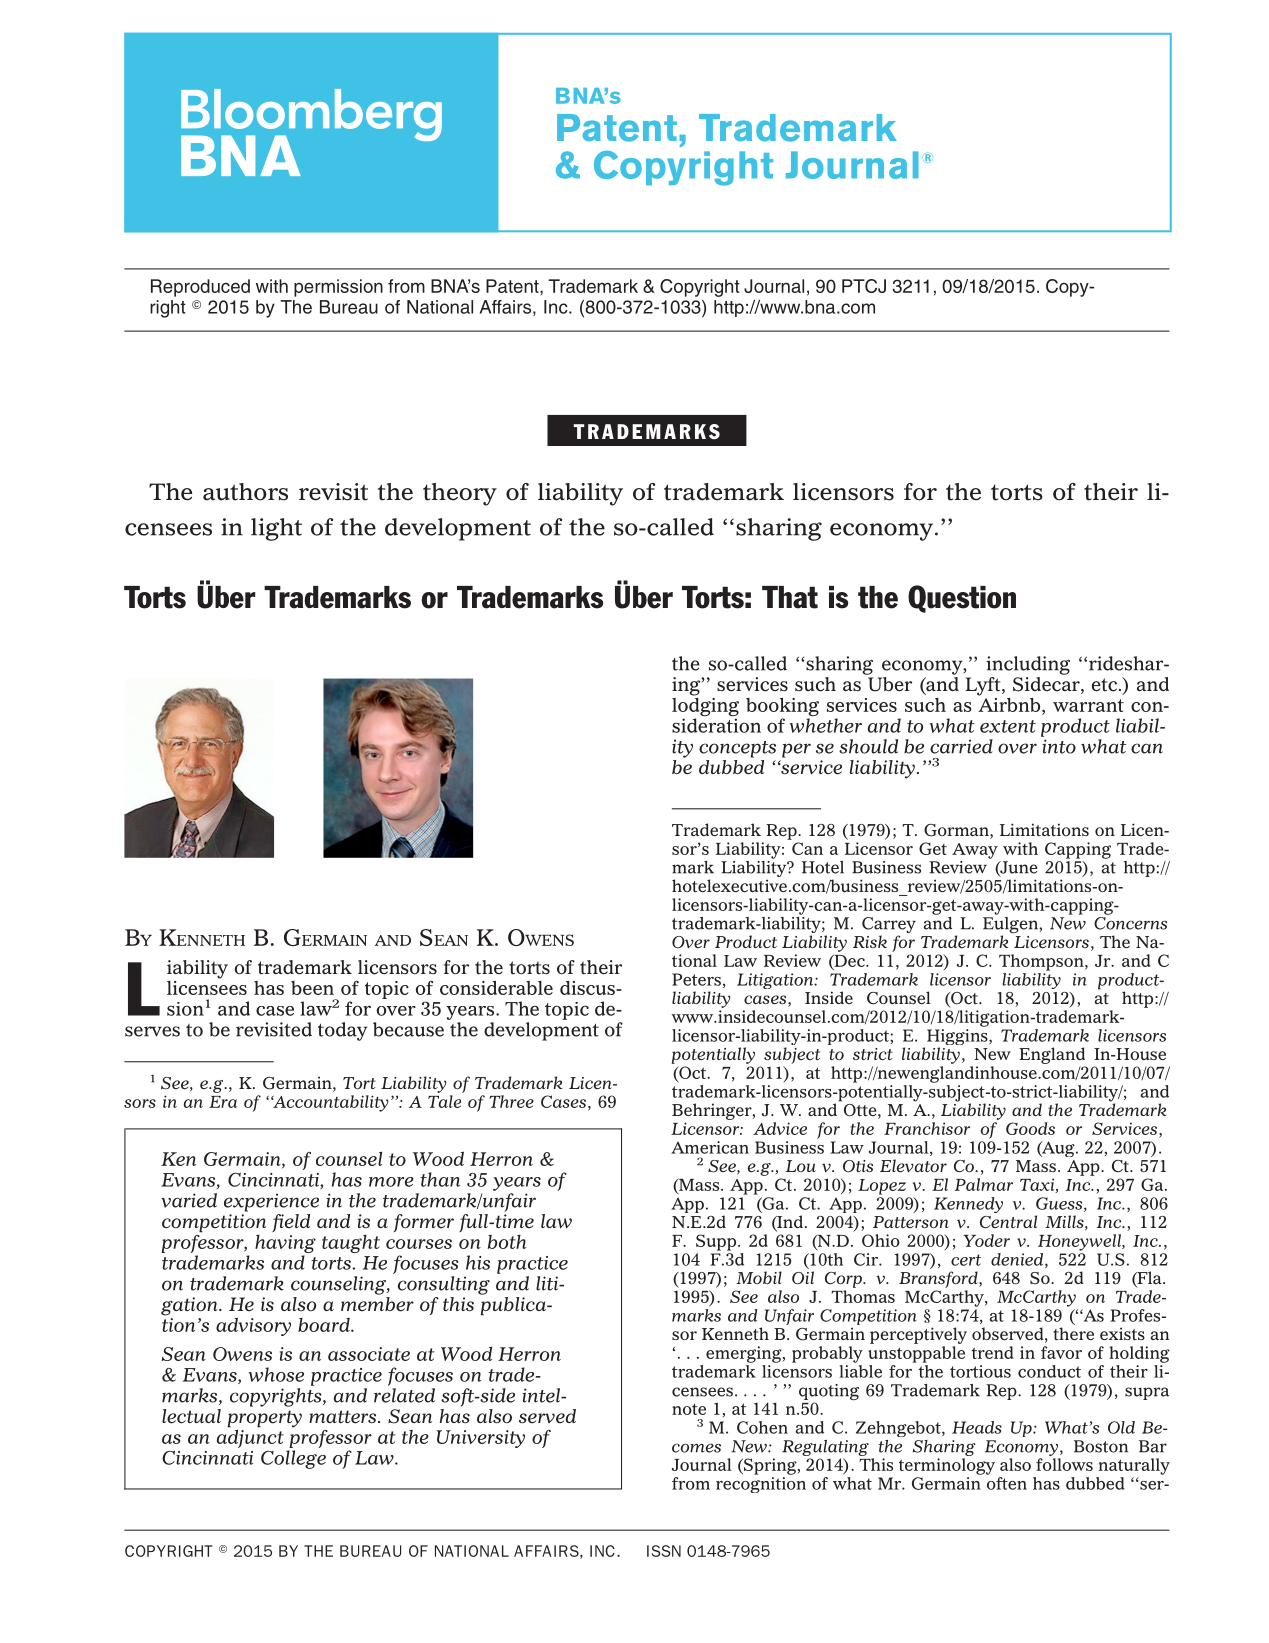 The width and height of the screenshot is (1269, 1643). What do you see at coordinates (200, 288) in the screenshot?
I see `Reproduced` at bounding box center [200, 288].
